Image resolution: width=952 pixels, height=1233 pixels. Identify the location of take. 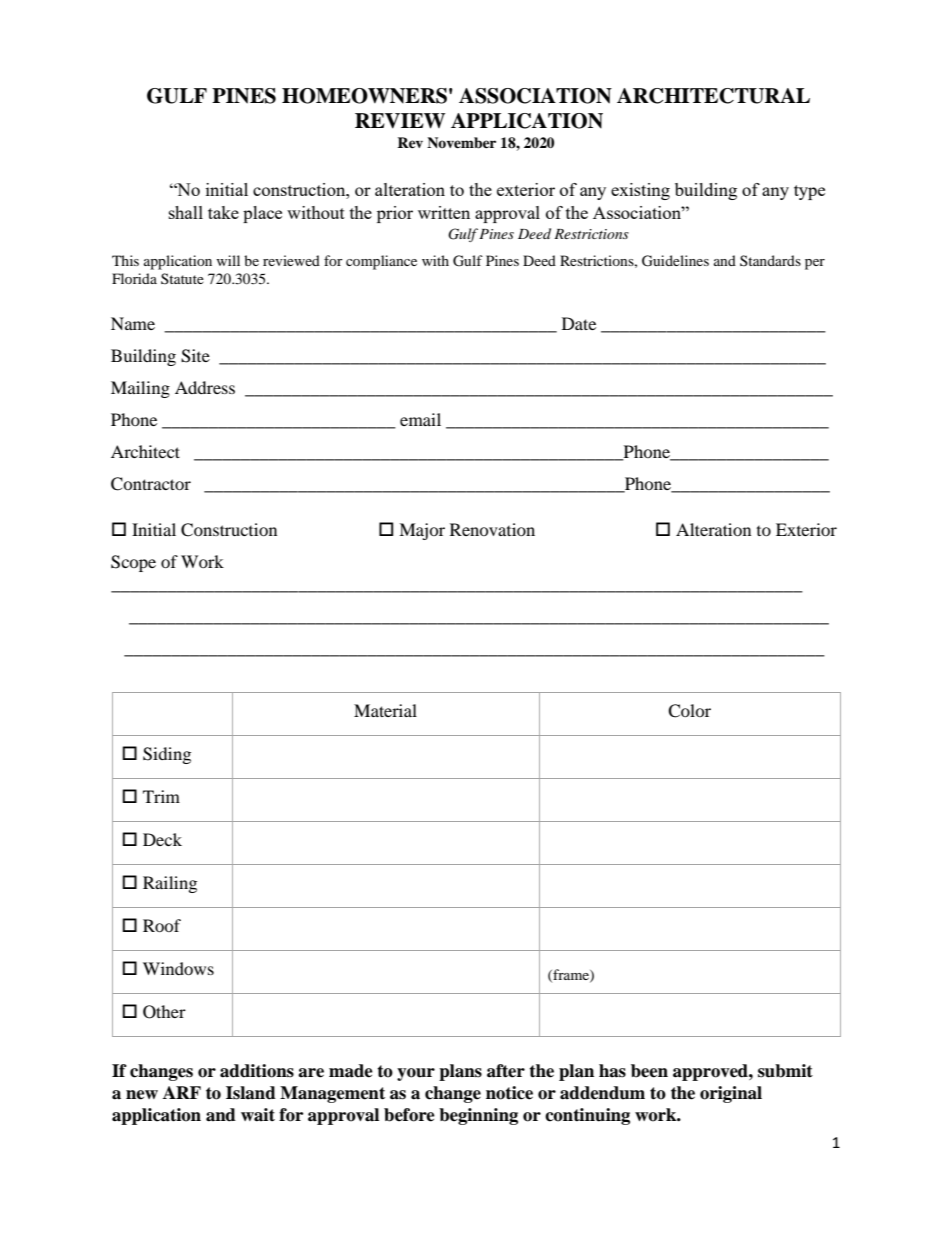
(223, 212).
